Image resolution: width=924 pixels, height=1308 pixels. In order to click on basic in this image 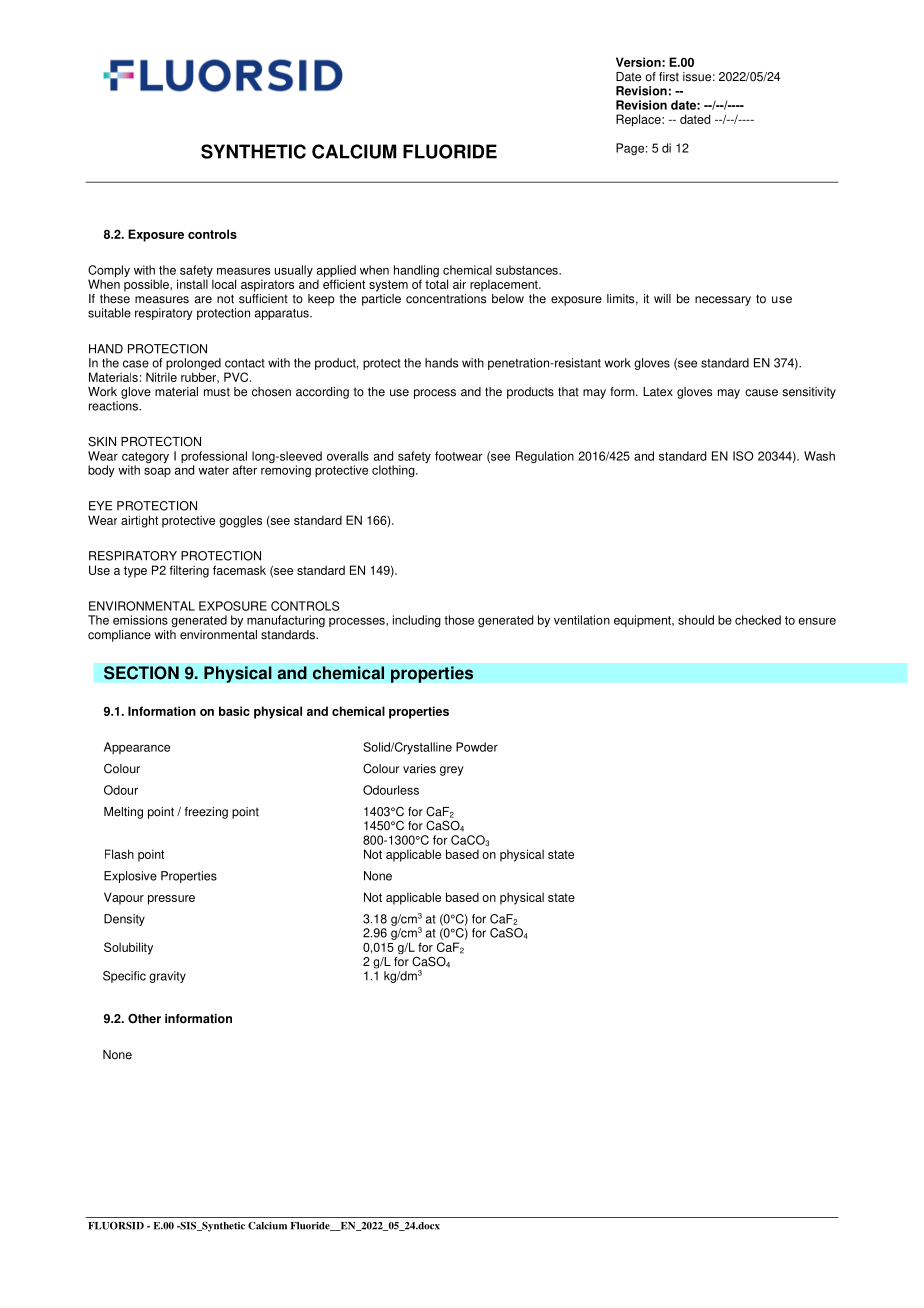, I will do `click(234, 711)`.
